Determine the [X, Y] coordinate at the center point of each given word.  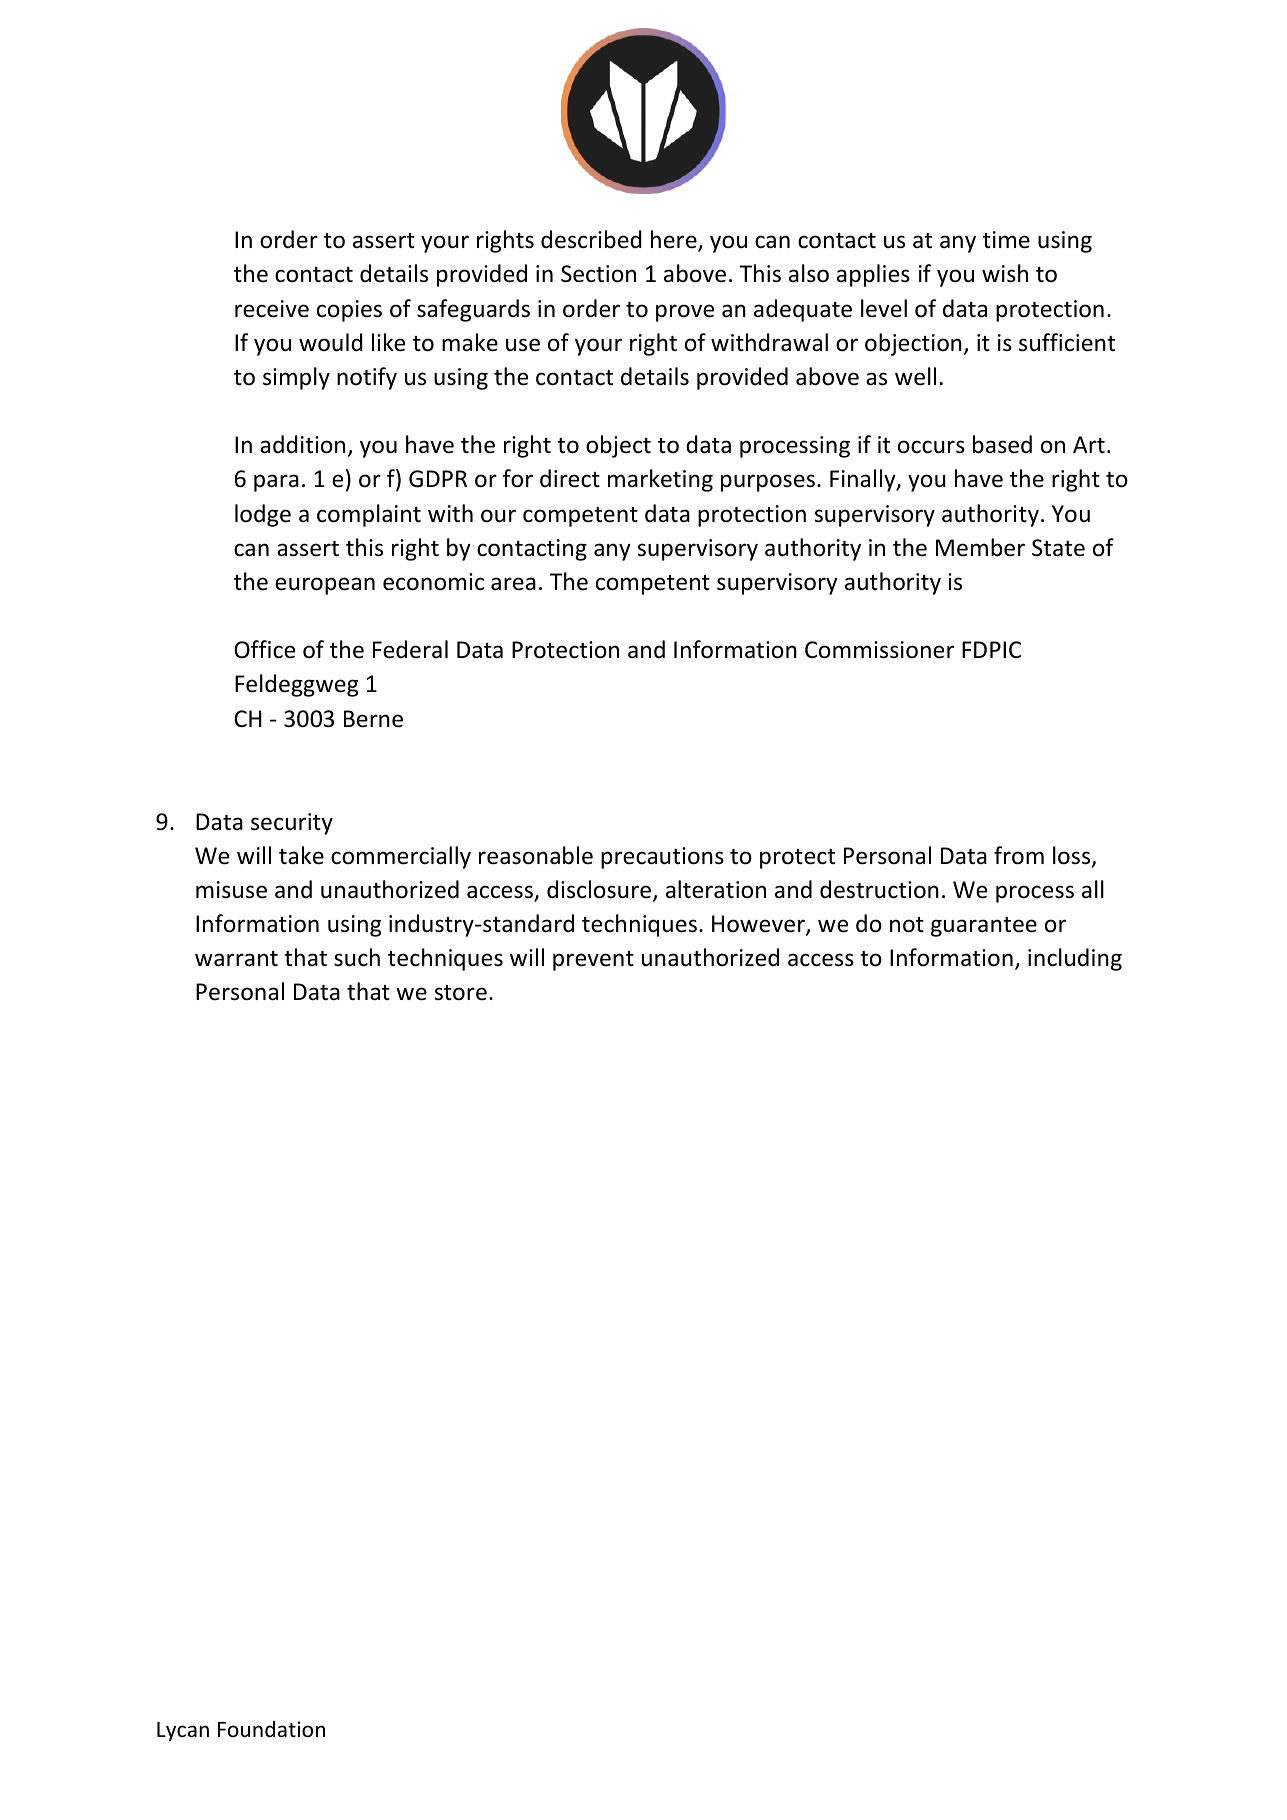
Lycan [183, 1732]
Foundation [271, 1729]
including [1075, 959]
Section [598, 274]
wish [1005, 273]
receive [272, 309]
